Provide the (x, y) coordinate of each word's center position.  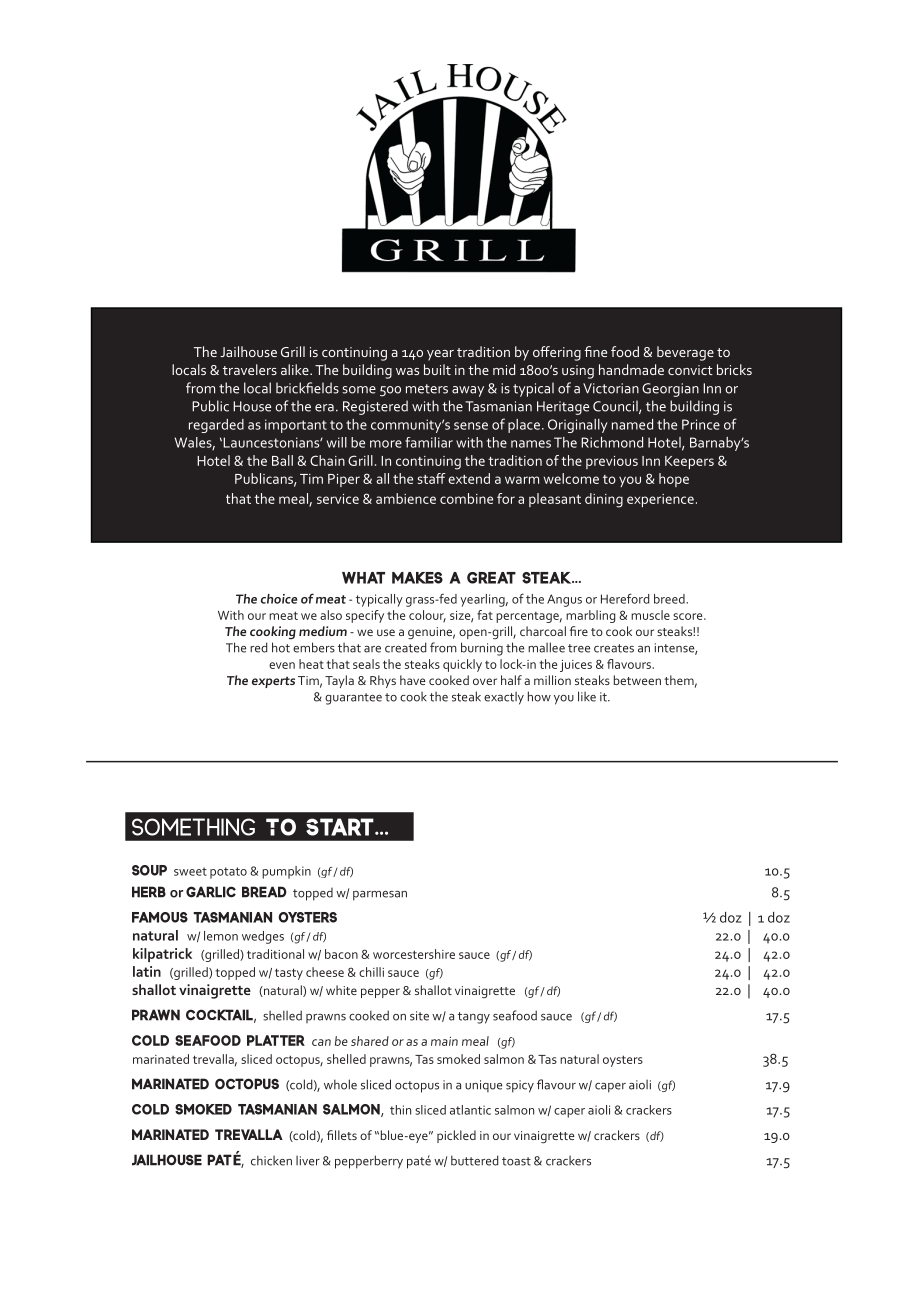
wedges (263, 937)
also (331, 615)
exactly (504, 698)
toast (516, 1161)
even (282, 665)
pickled (456, 1136)
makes (417, 578)
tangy (474, 1018)
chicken (271, 1160)
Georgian (670, 390)
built (437, 369)
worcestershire (414, 954)
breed (670, 599)
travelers (250, 369)
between (637, 680)
